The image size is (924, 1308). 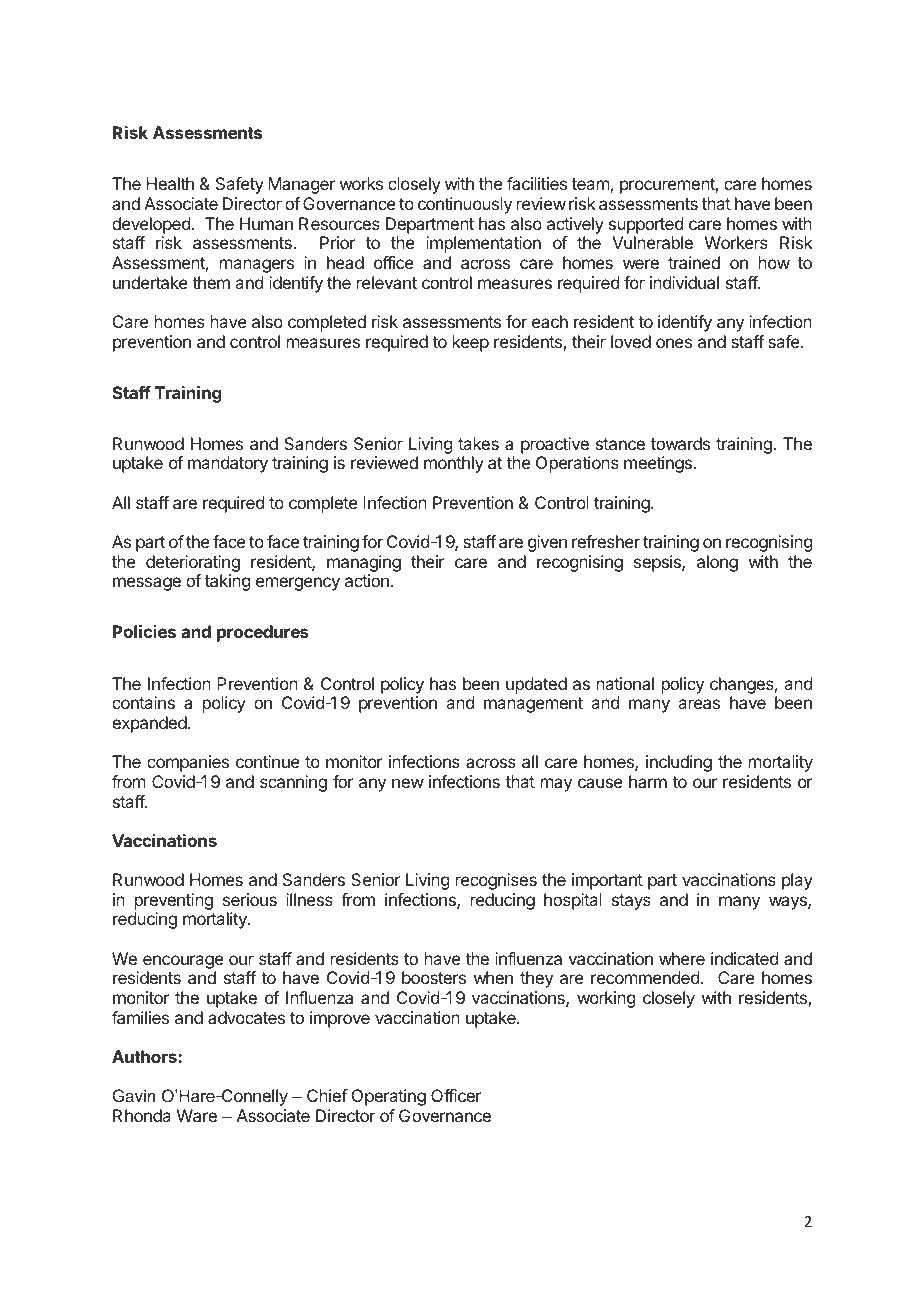 What do you see at coordinates (465, 205) in the screenshot?
I see `continuously` at bounding box center [465, 205].
